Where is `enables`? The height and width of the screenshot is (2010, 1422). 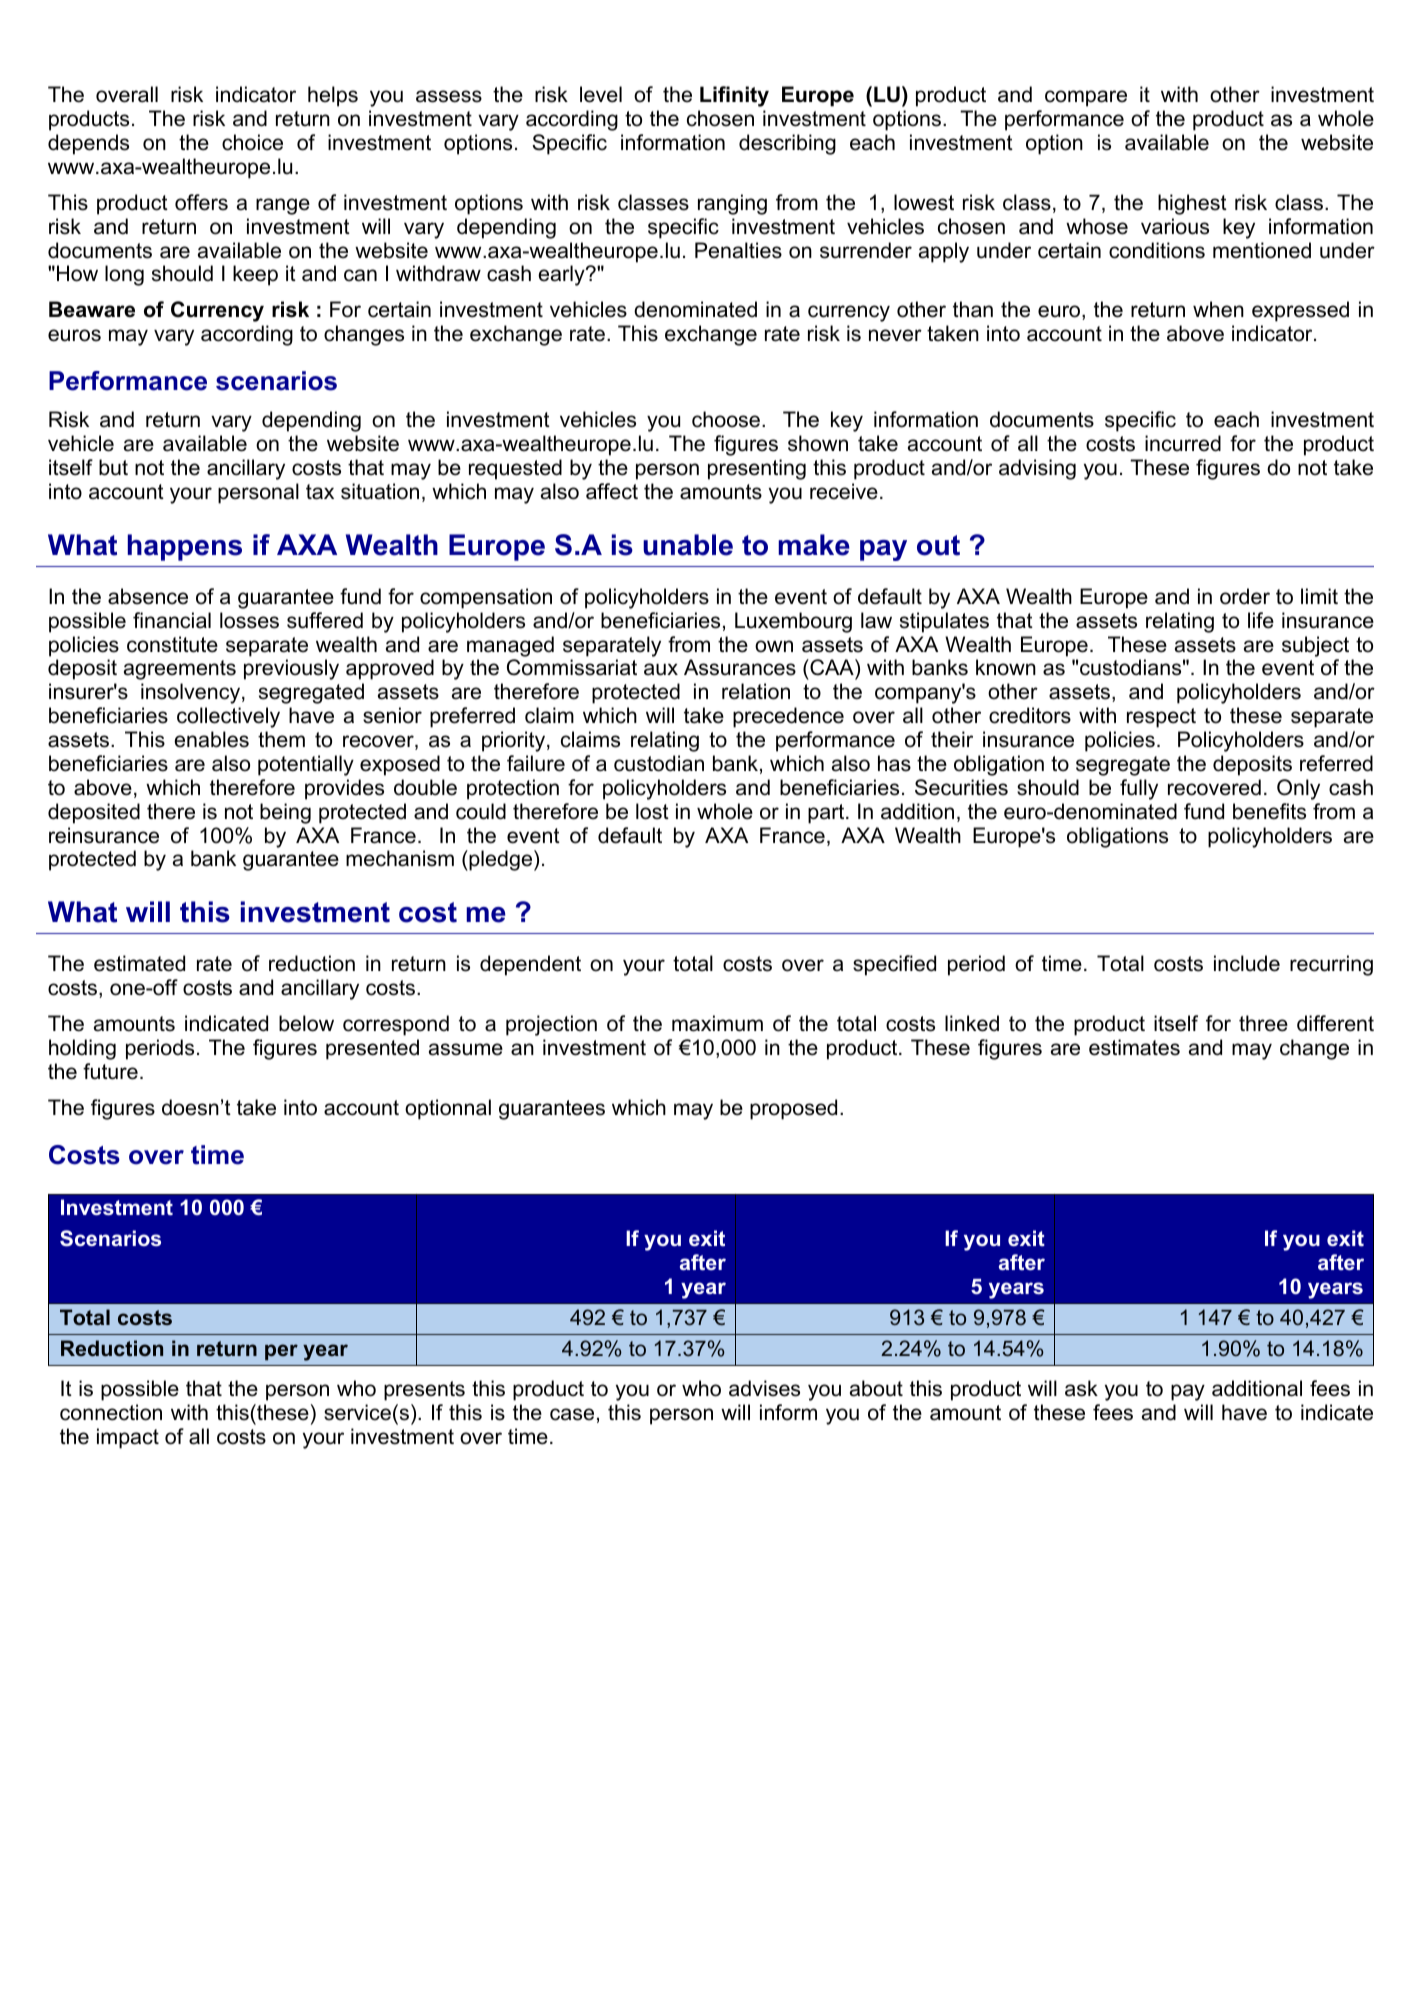
enables is located at coordinates (211, 739).
